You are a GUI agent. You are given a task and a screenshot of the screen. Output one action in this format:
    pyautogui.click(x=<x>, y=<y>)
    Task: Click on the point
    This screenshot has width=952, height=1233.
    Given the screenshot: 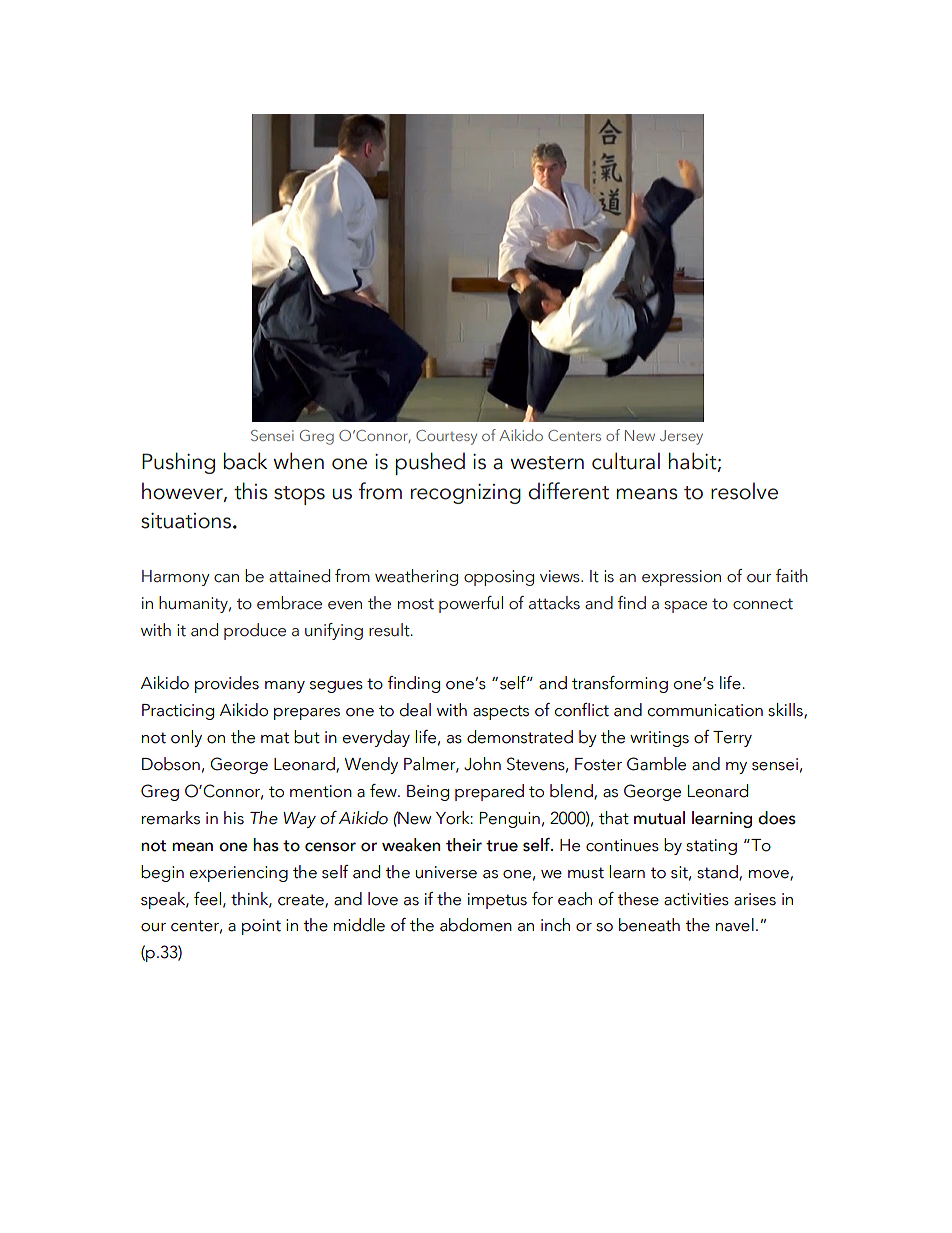 What is the action you would take?
    pyautogui.click(x=261, y=927)
